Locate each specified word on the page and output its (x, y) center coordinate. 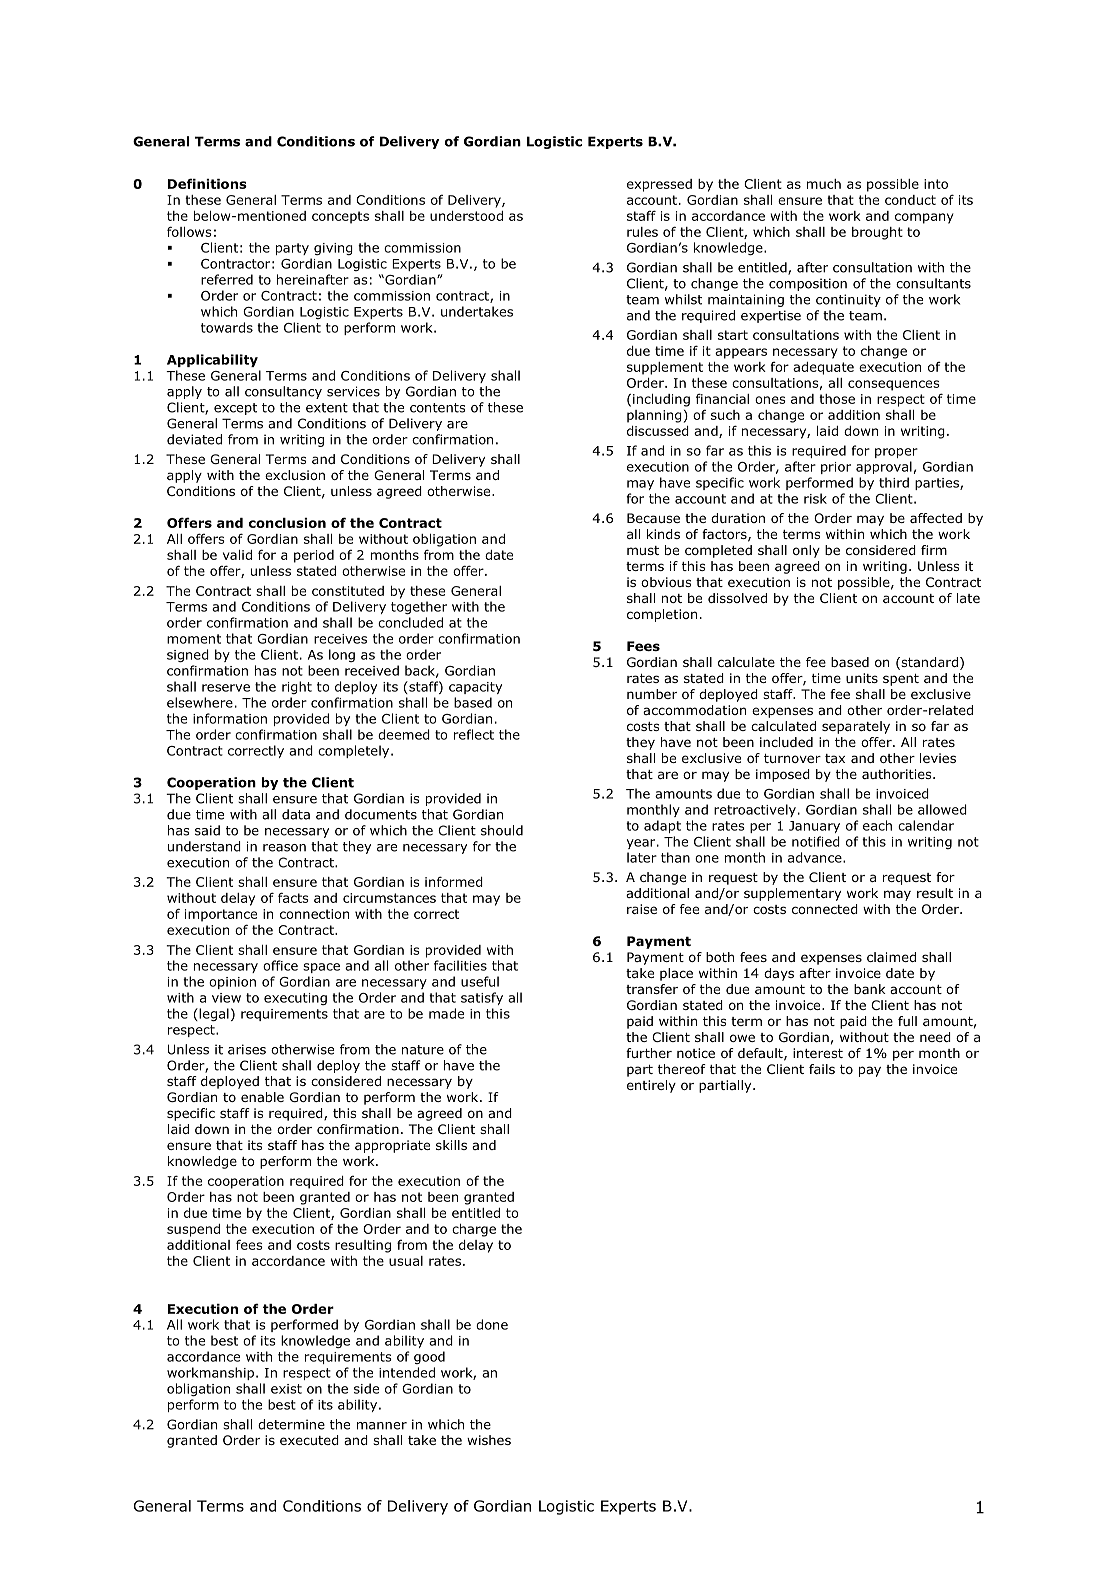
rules (642, 232)
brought (877, 233)
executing (295, 999)
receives (340, 639)
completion (662, 615)
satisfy (482, 998)
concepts (340, 217)
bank (870, 989)
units (862, 678)
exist (286, 1389)
